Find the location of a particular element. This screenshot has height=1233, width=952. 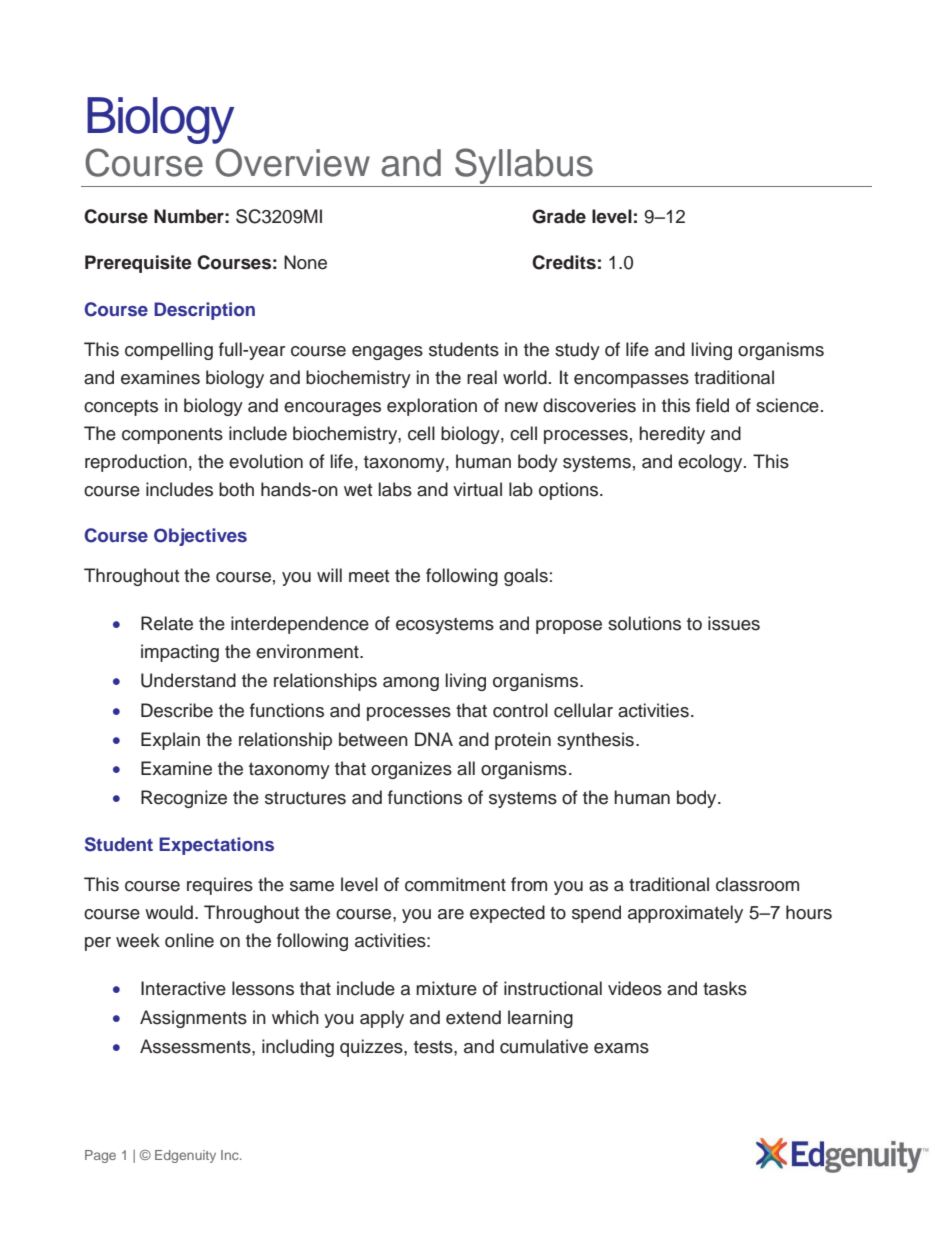

Page is located at coordinates (100, 1156).
